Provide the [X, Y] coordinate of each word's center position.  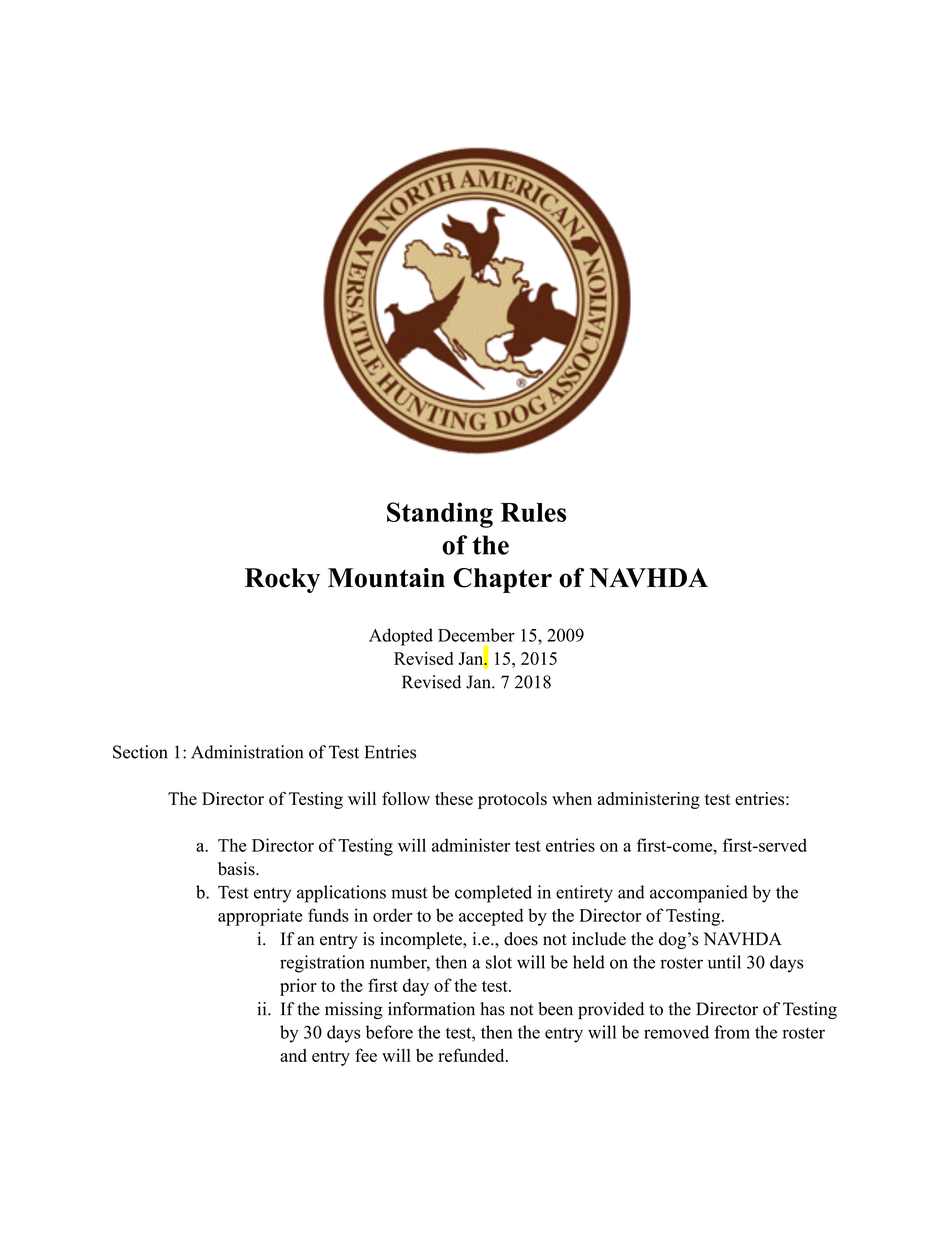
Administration [247, 752]
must [409, 893]
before [389, 1032]
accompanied [699, 894]
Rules [533, 512]
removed [676, 1032]
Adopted [401, 637]
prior [298, 987]
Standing [440, 515]
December [476, 635]
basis [237, 869]
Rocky [282, 580]
